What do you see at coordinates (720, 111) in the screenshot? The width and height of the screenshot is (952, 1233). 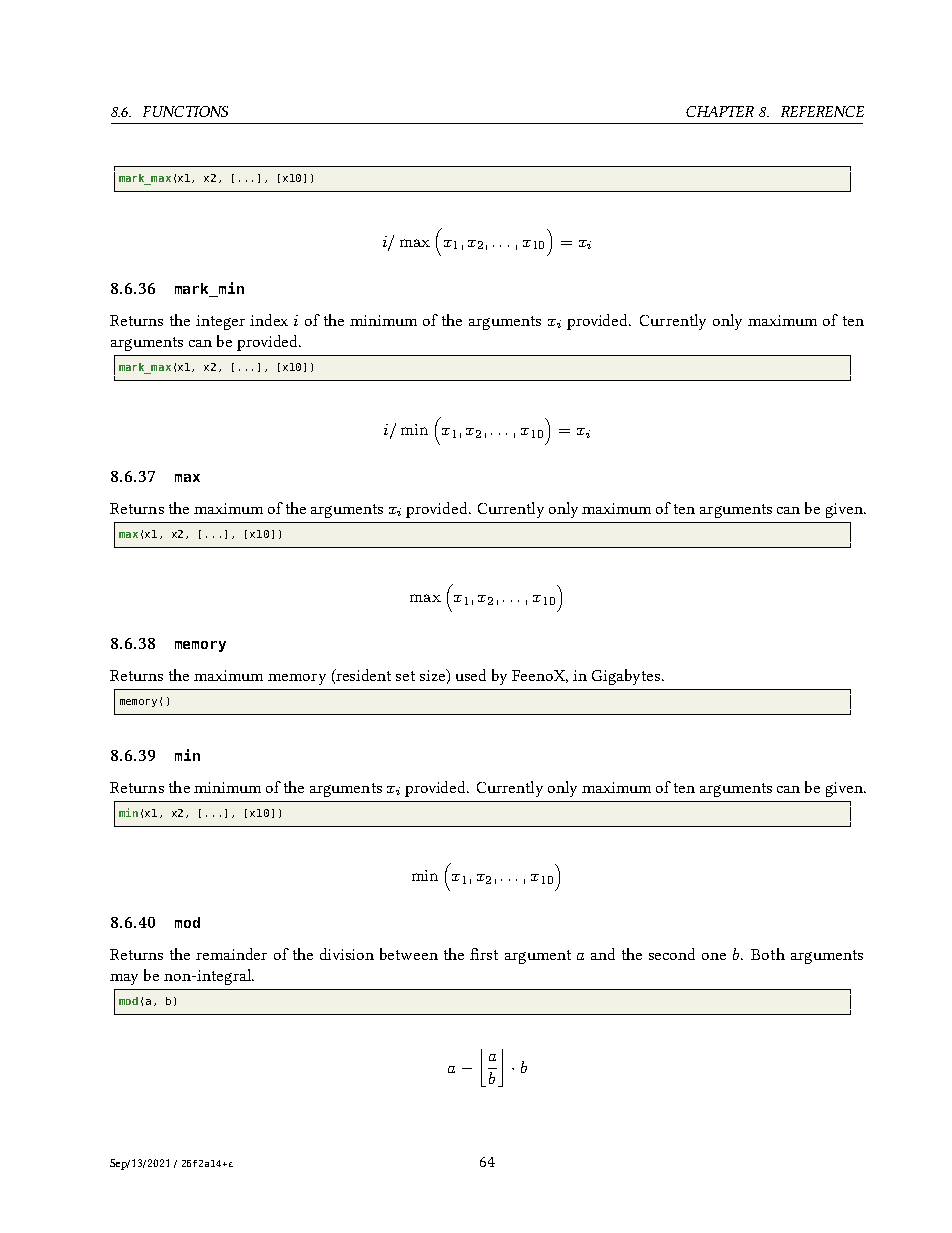 I see `CHAPTER` at bounding box center [720, 111].
